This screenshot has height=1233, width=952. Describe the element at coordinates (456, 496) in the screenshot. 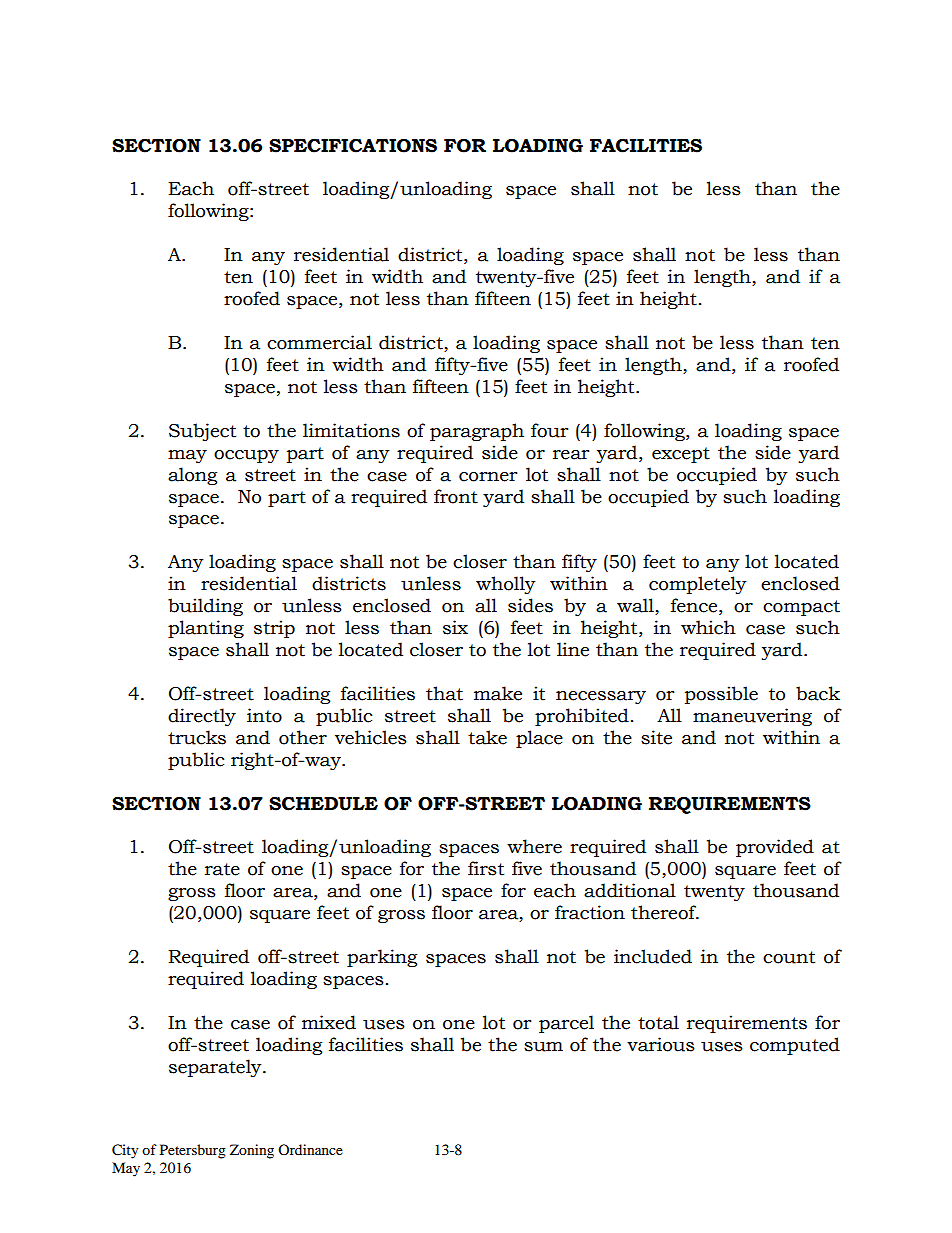

I see `front` at that location.
